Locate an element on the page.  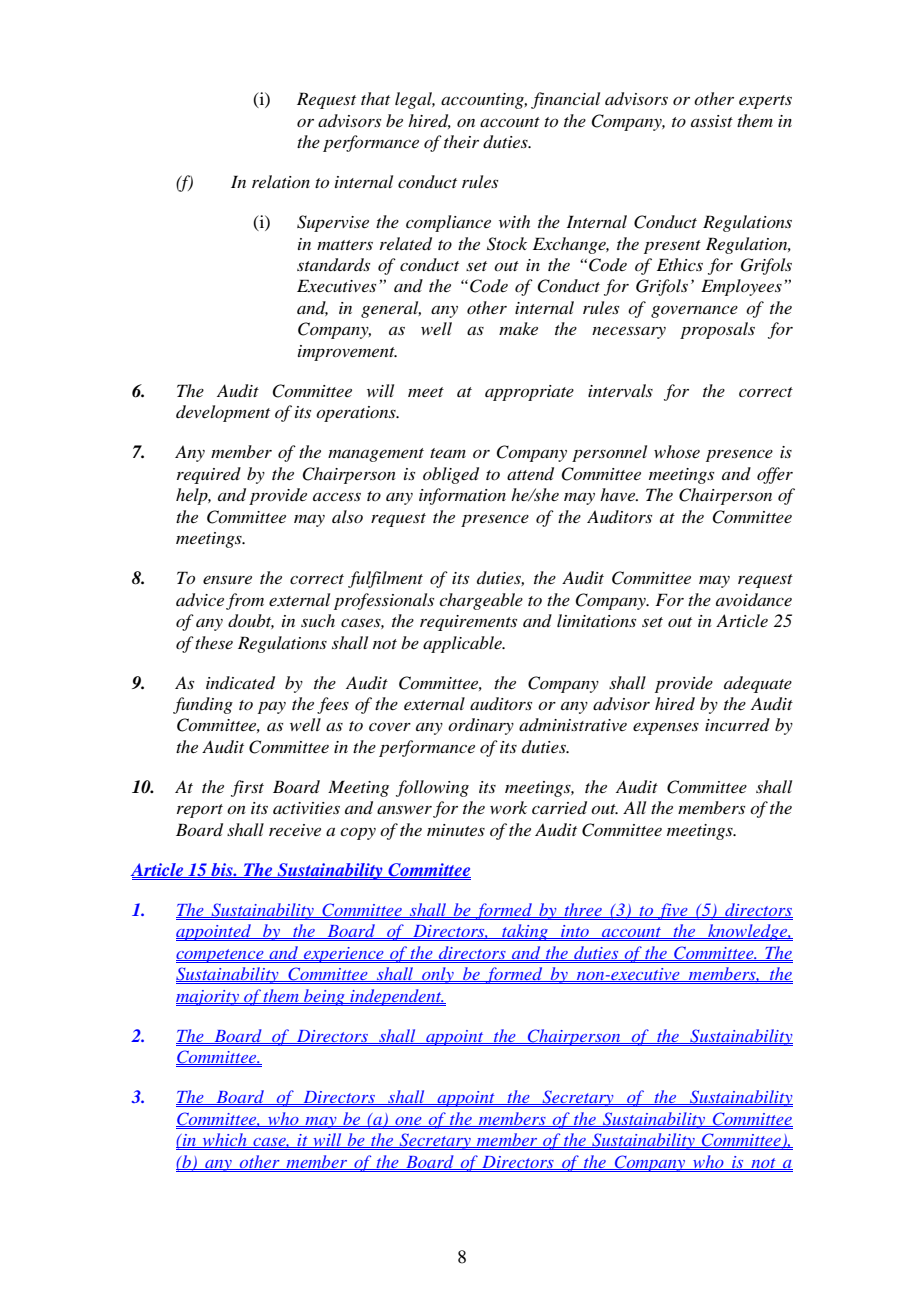
their is located at coordinates (461, 141).
